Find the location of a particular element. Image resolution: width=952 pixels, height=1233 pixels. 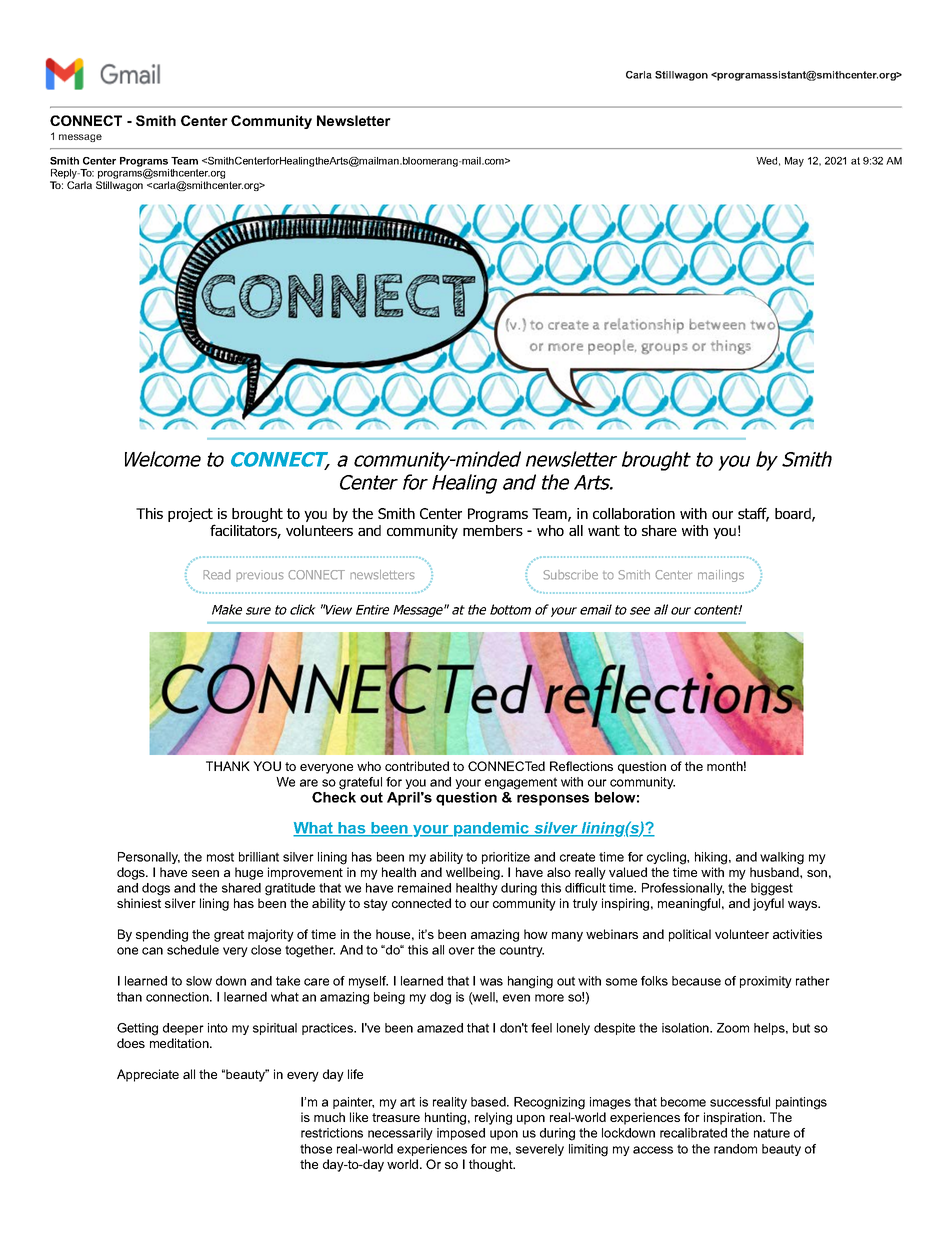

May is located at coordinates (794, 162).
